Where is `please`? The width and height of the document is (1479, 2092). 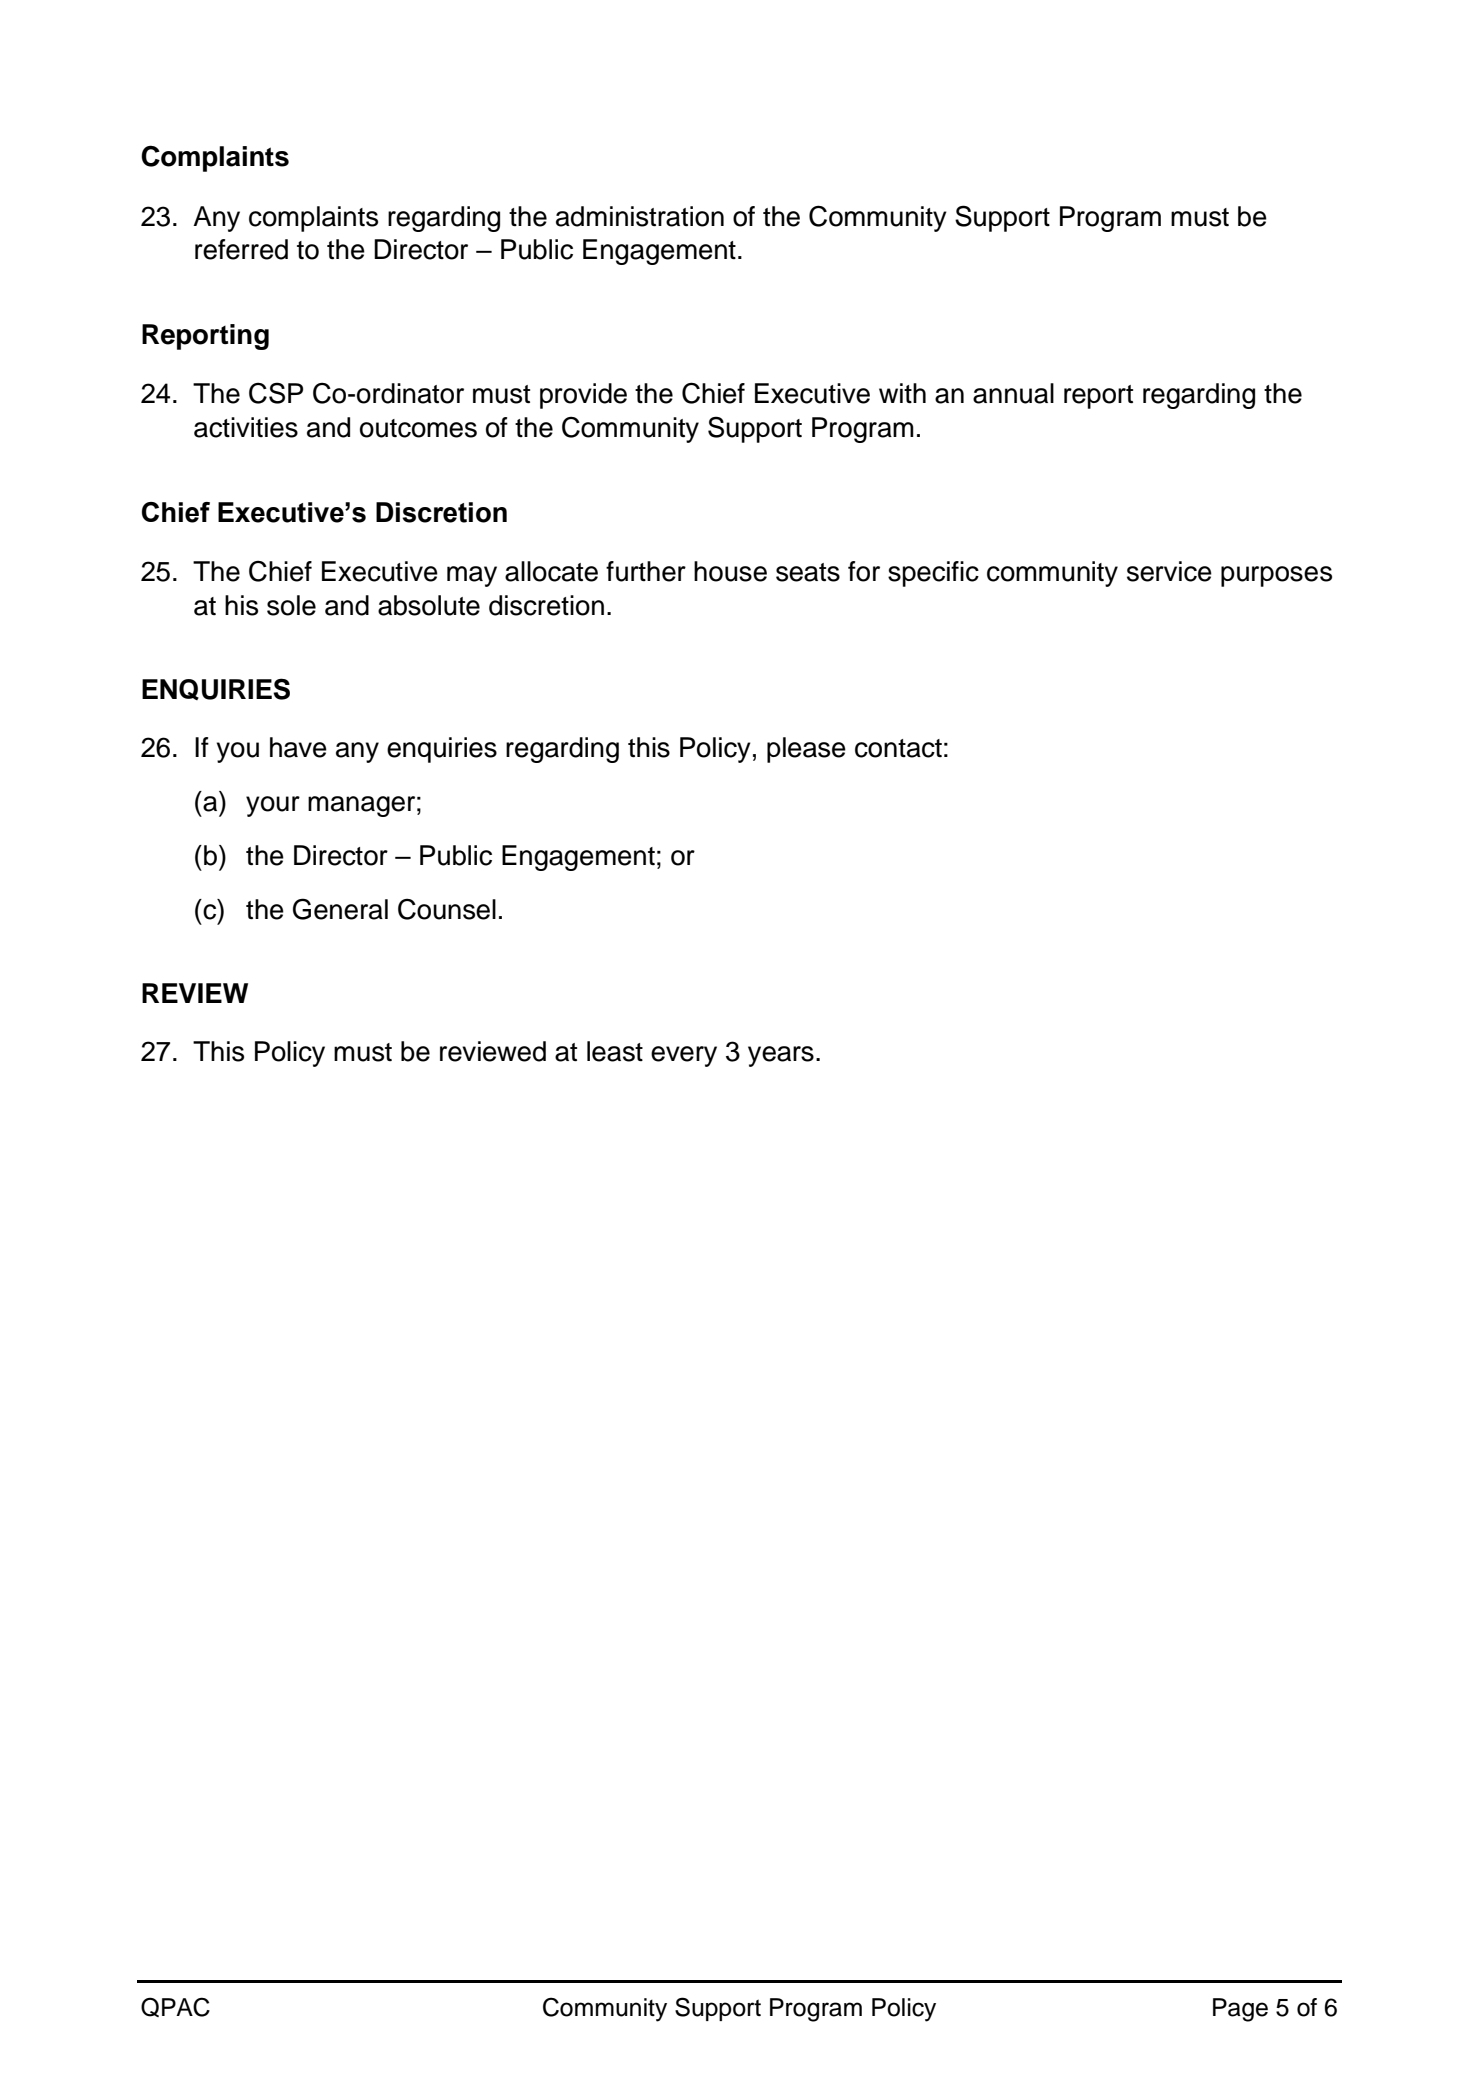 please is located at coordinates (806, 750).
